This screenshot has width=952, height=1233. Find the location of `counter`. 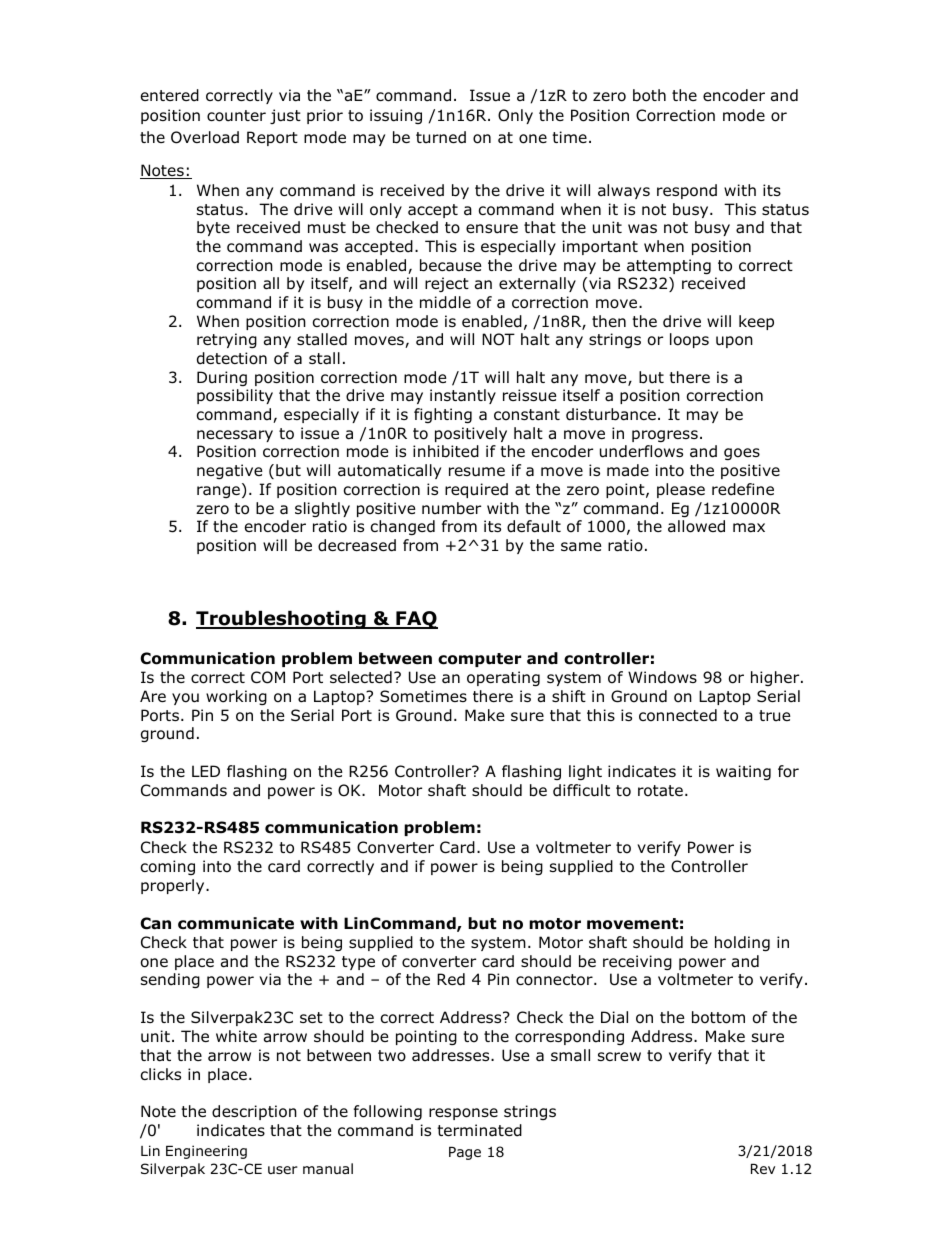

counter is located at coordinates (236, 116).
